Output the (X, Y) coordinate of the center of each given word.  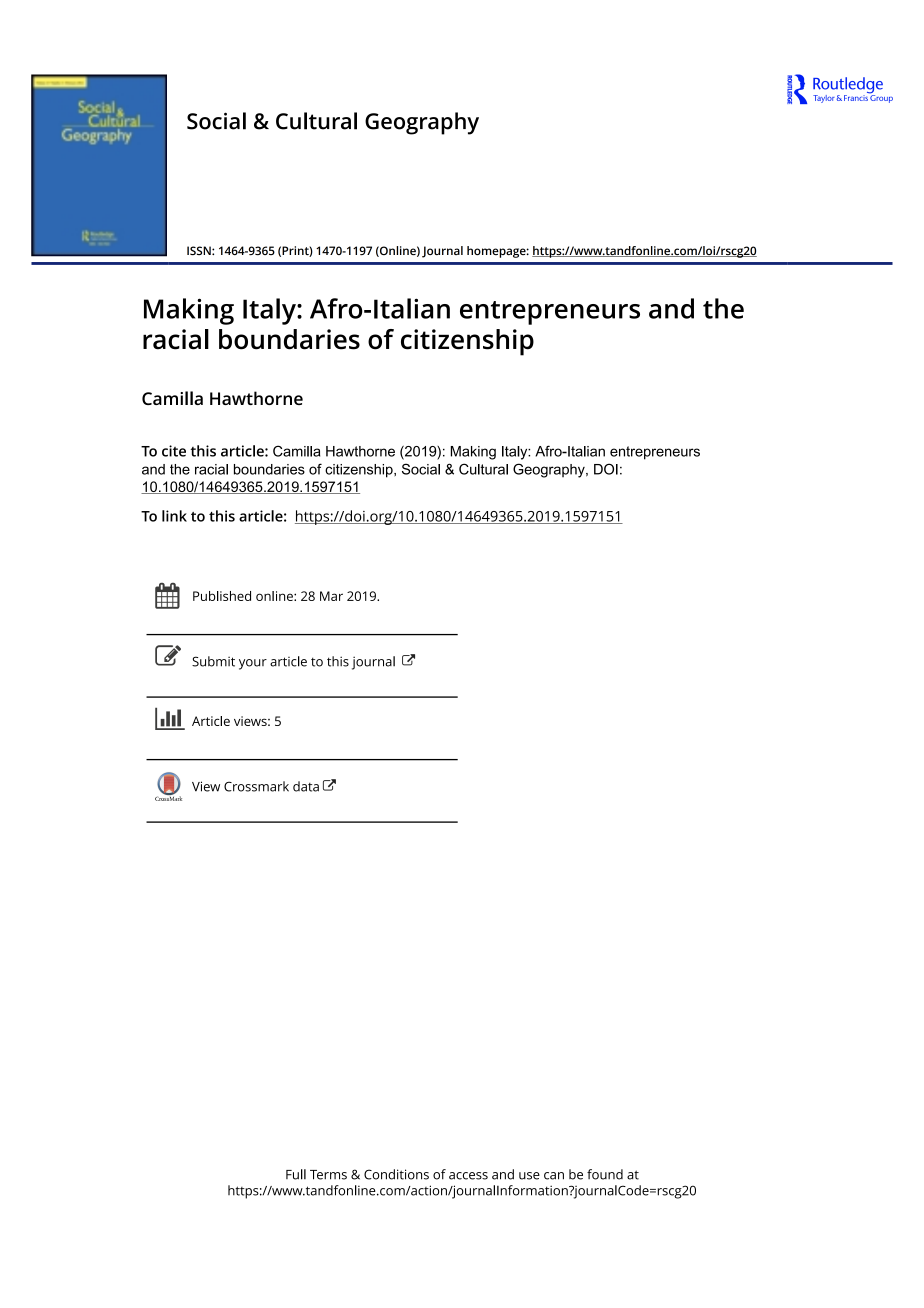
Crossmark (256, 786)
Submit (213, 661)
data (306, 786)
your (253, 664)
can (554, 1176)
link (174, 516)
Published (222, 596)
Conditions (396, 1174)
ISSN (200, 250)
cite (174, 451)
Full (296, 1174)
